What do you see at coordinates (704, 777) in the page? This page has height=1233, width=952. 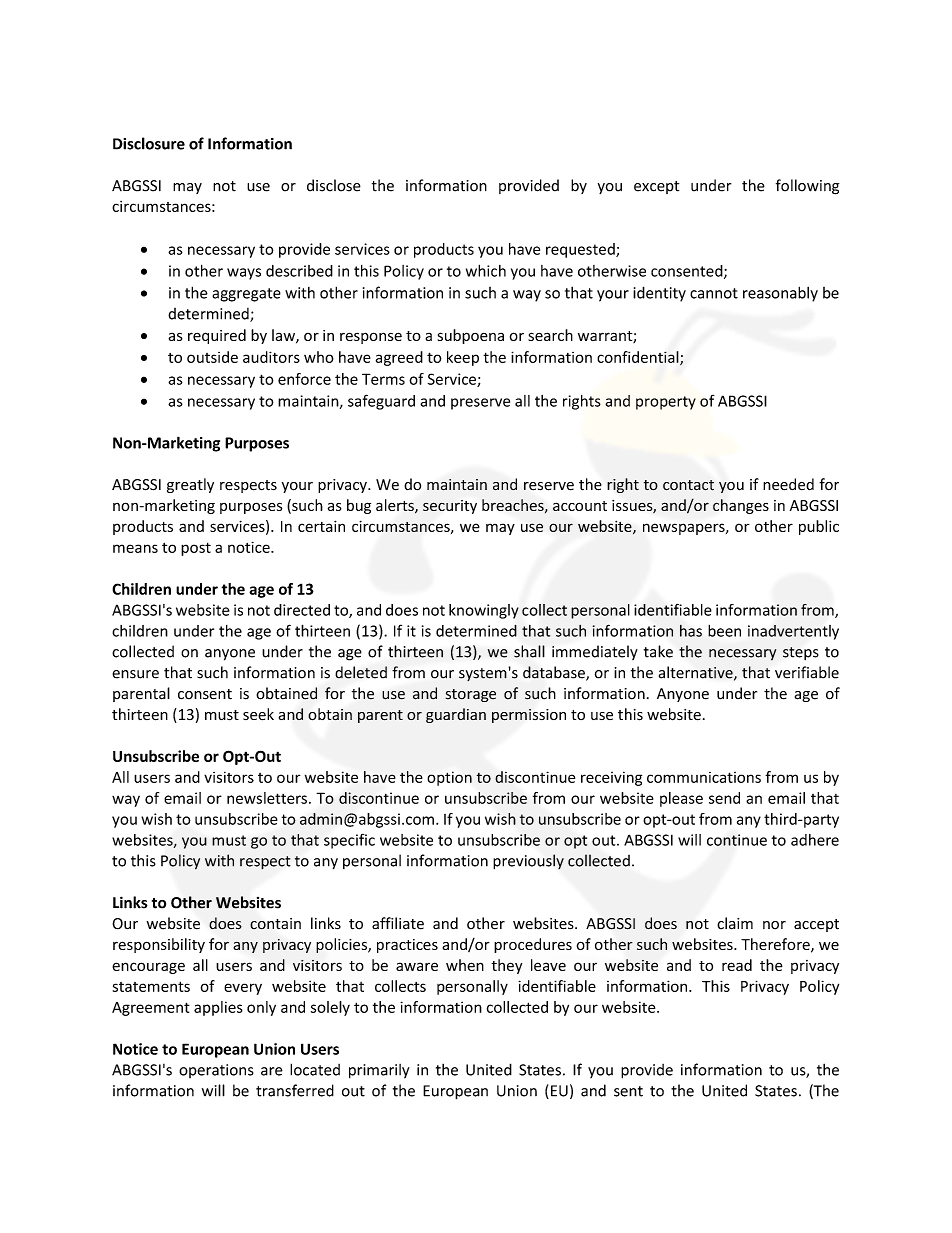 I see `communications` at bounding box center [704, 777].
